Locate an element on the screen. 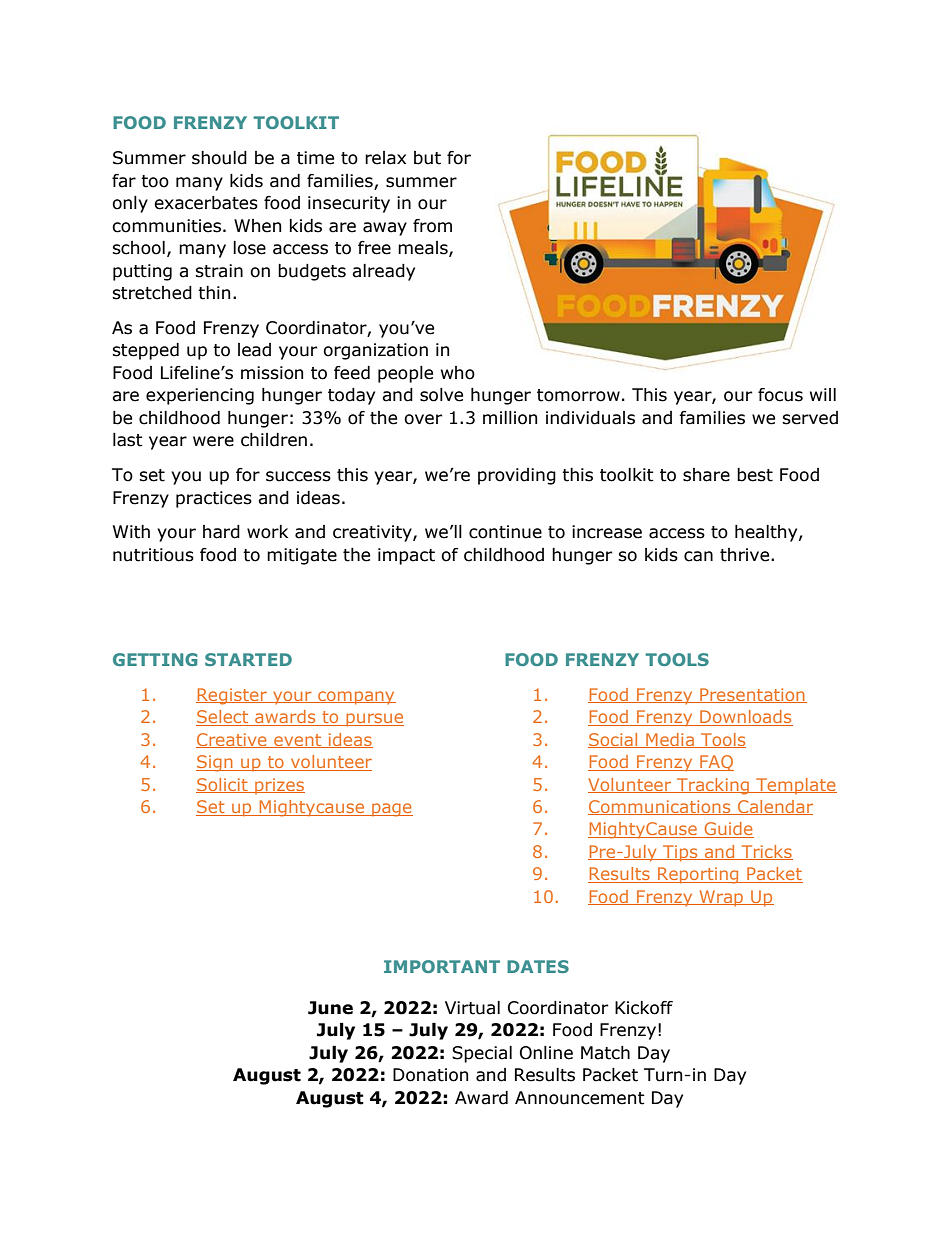 This screenshot has height=1233, width=952. Wrap is located at coordinates (721, 898).
